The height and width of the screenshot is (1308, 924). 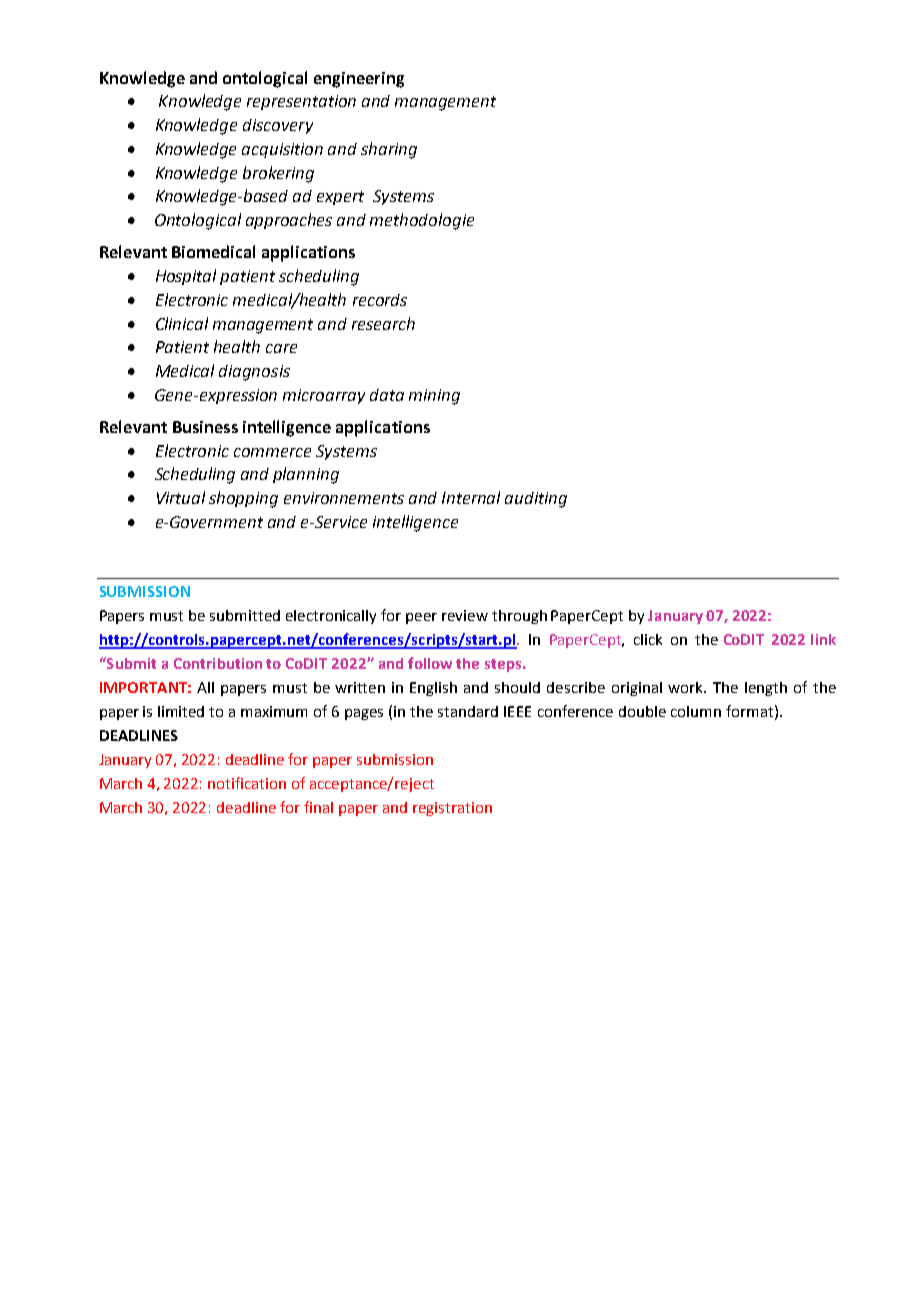 I want to click on sharing, so click(x=389, y=150).
